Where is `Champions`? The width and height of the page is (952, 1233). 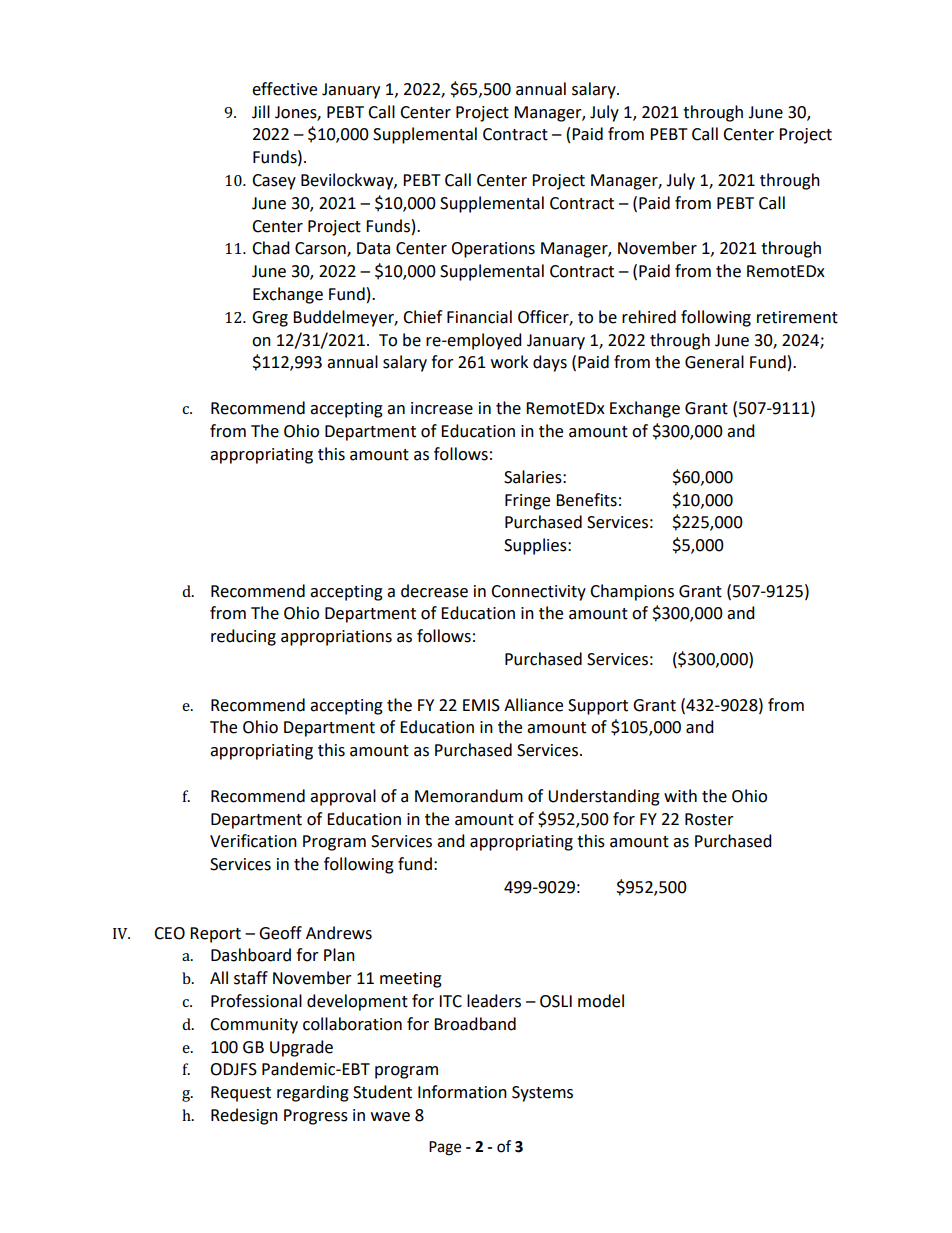 Champions is located at coordinates (632, 592).
